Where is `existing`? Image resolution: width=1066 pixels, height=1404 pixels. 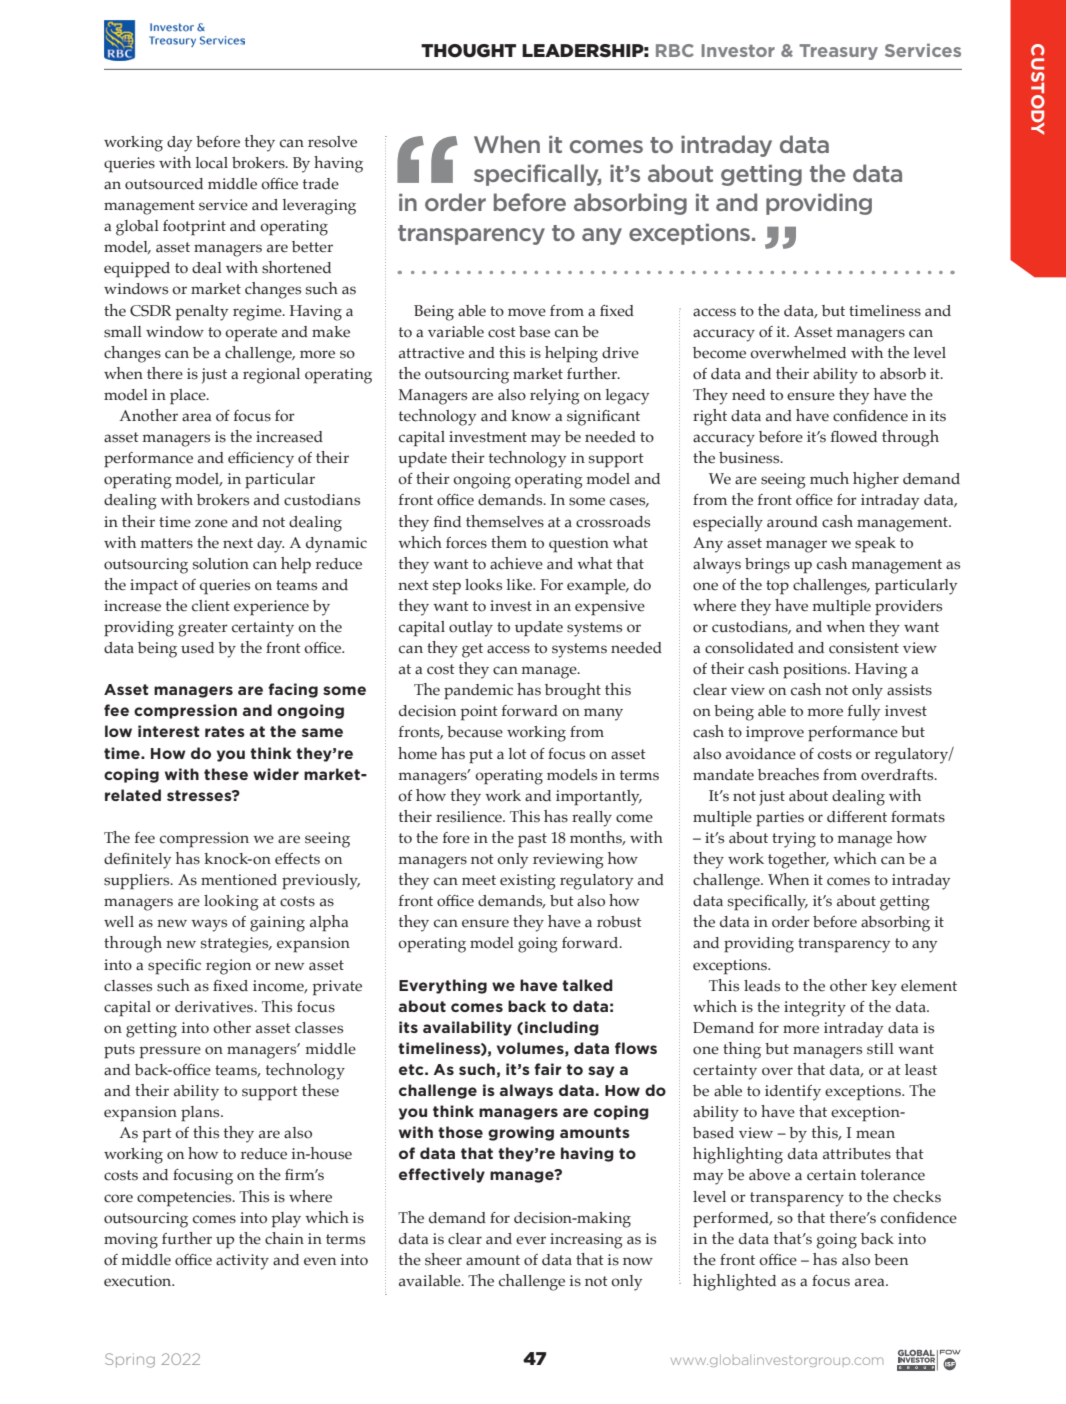 existing is located at coordinates (528, 882).
